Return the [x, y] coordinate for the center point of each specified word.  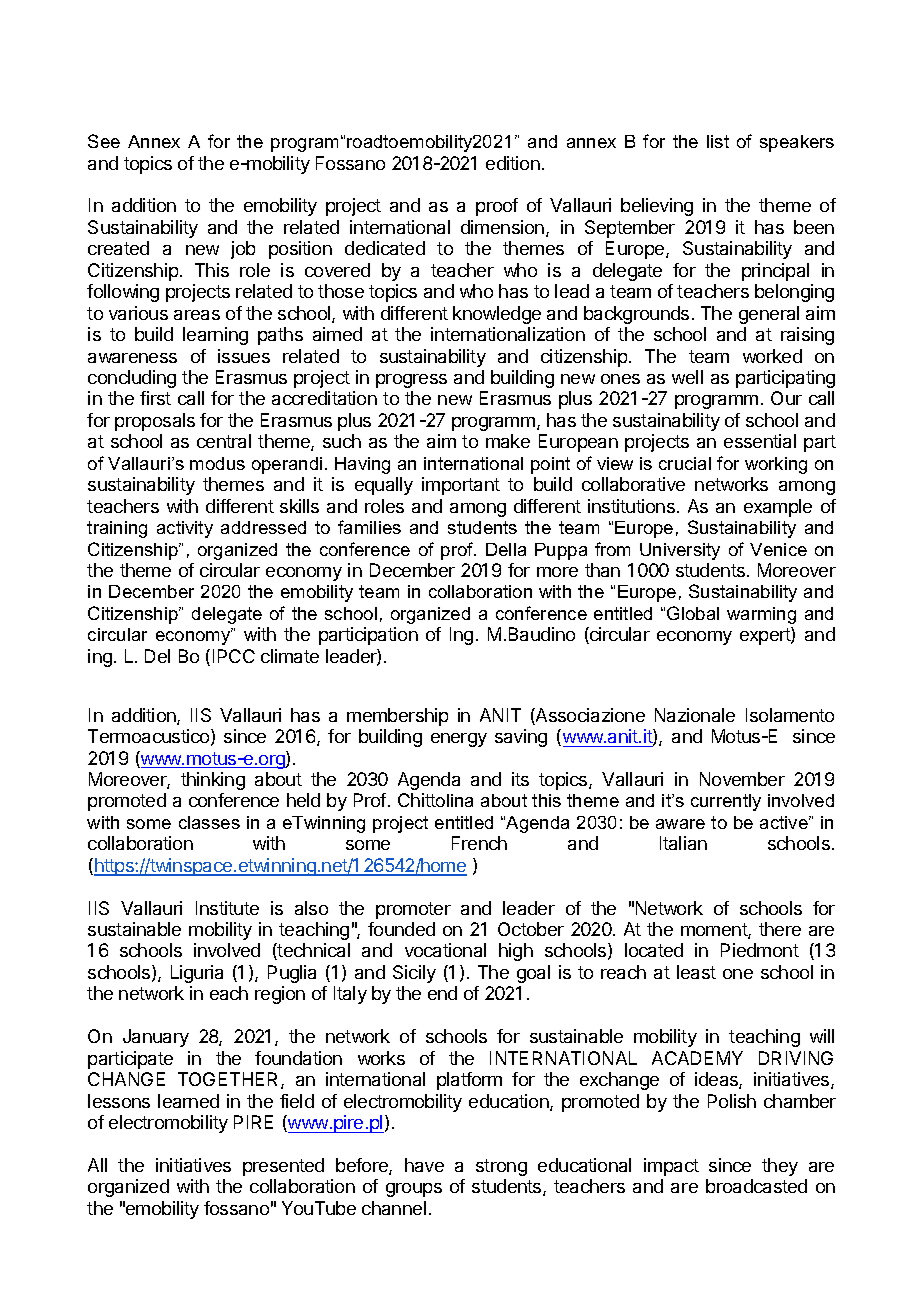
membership [397, 717]
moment [715, 931]
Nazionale [695, 715]
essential [760, 441]
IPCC [234, 656]
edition [513, 163]
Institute [227, 908]
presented [283, 1167]
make [508, 441]
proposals [155, 422]
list [718, 141]
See [104, 141]
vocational [445, 950]
